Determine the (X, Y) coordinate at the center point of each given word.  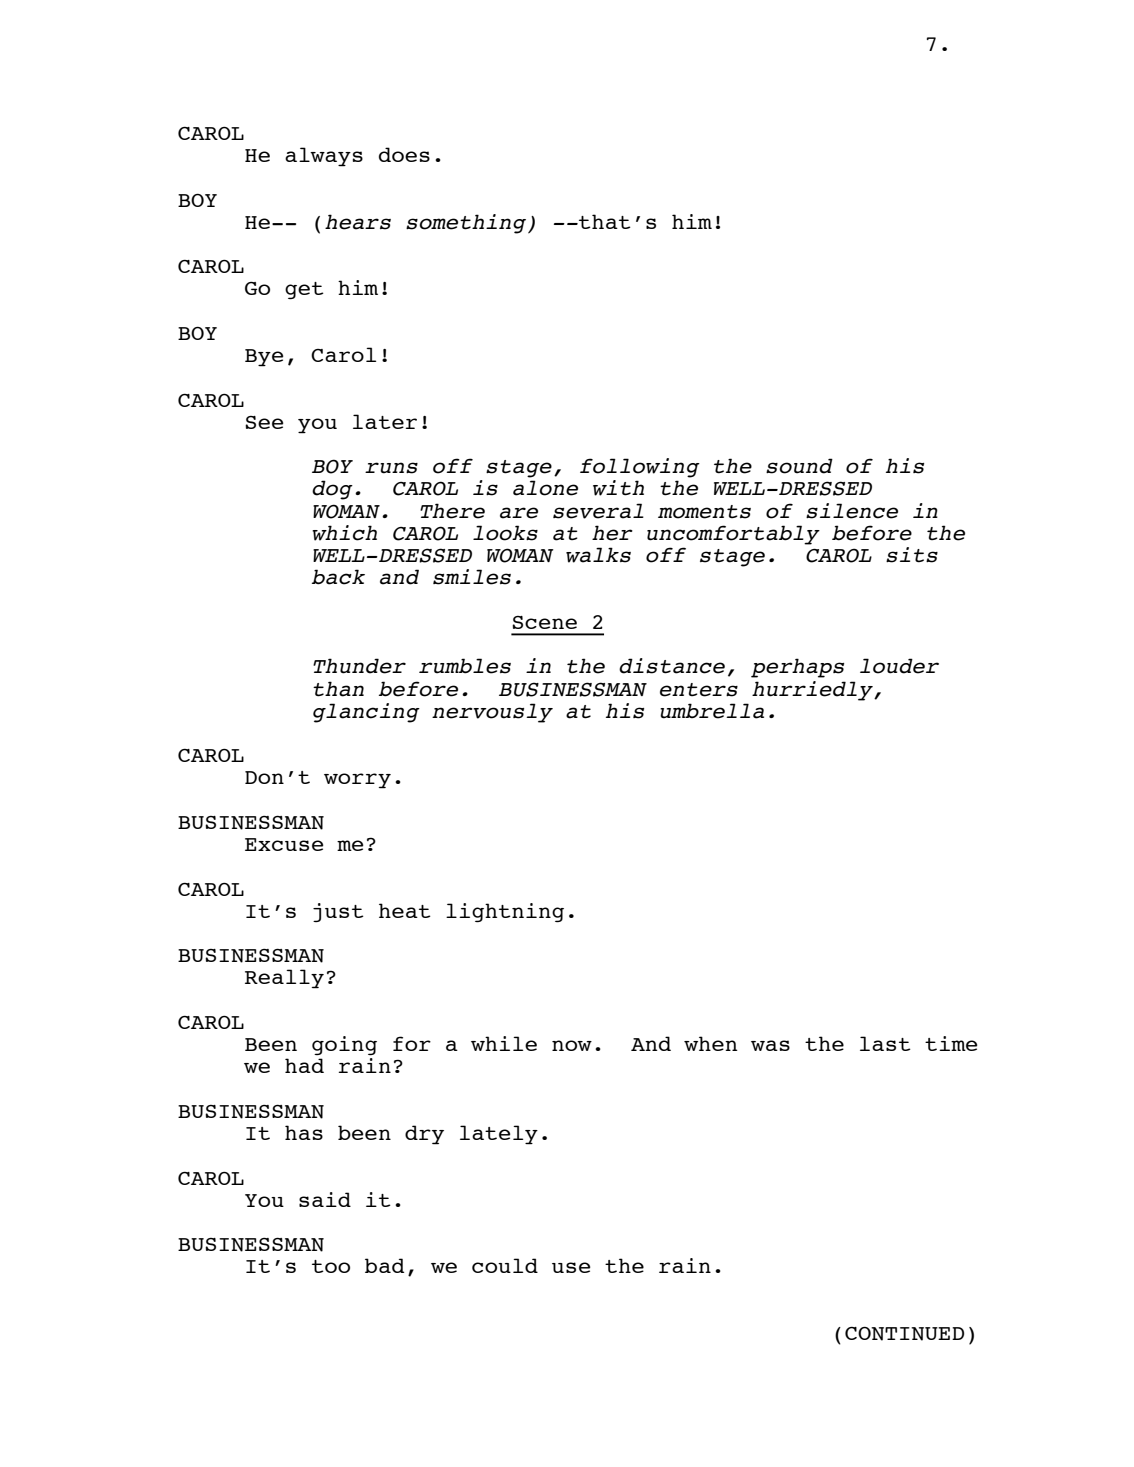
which (344, 533)
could (505, 1265)
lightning (505, 912)
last (885, 1043)
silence (852, 511)
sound (799, 466)
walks (598, 555)
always (324, 157)
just (338, 912)
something (466, 224)
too (331, 1266)
